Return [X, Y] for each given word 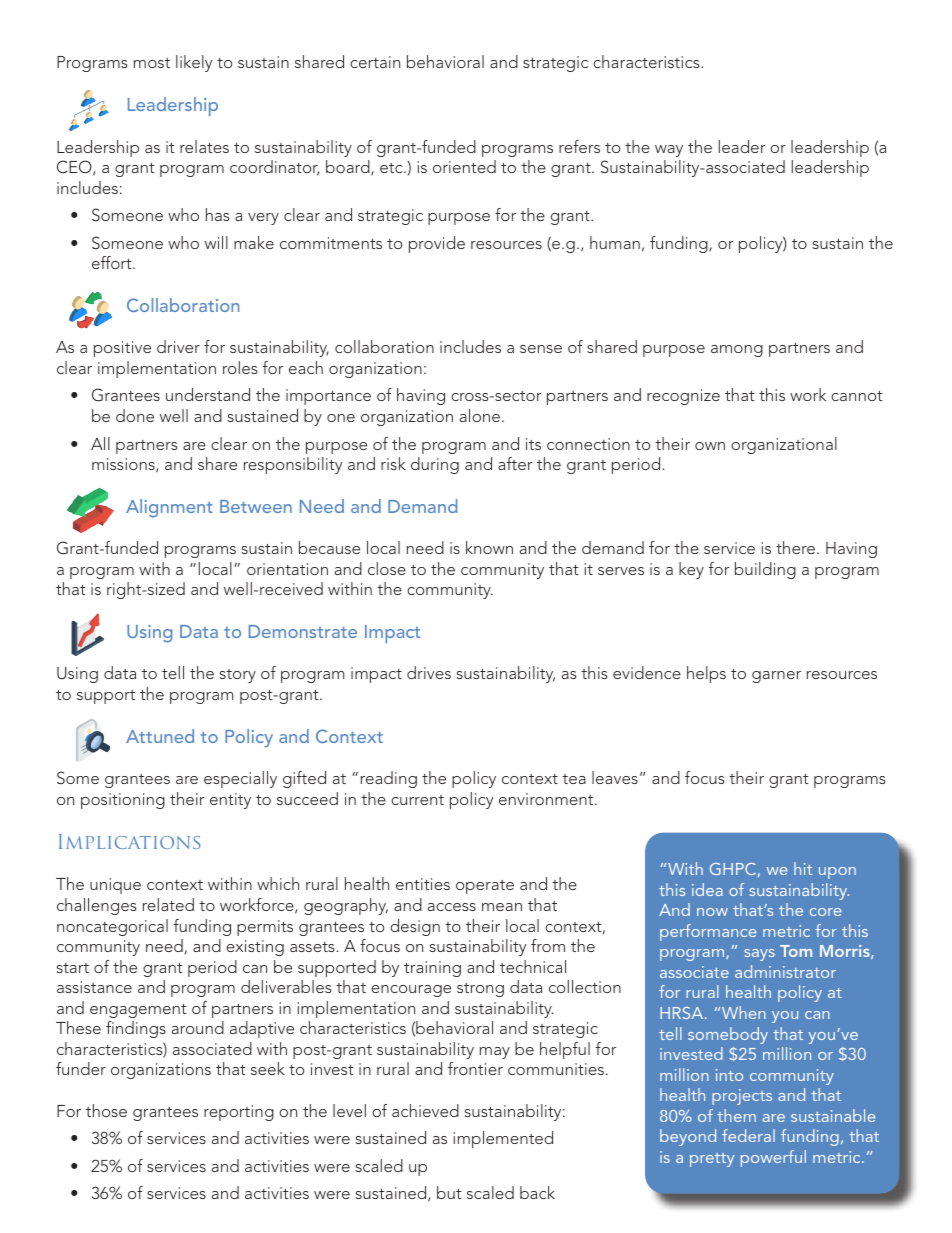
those [106, 1110]
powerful [773, 1158]
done [135, 415]
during [435, 465]
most [152, 63]
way [669, 151]
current [417, 800]
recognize [683, 397]
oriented [464, 166]
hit [803, 868]
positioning [123, 801]
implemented [503, 1139]
